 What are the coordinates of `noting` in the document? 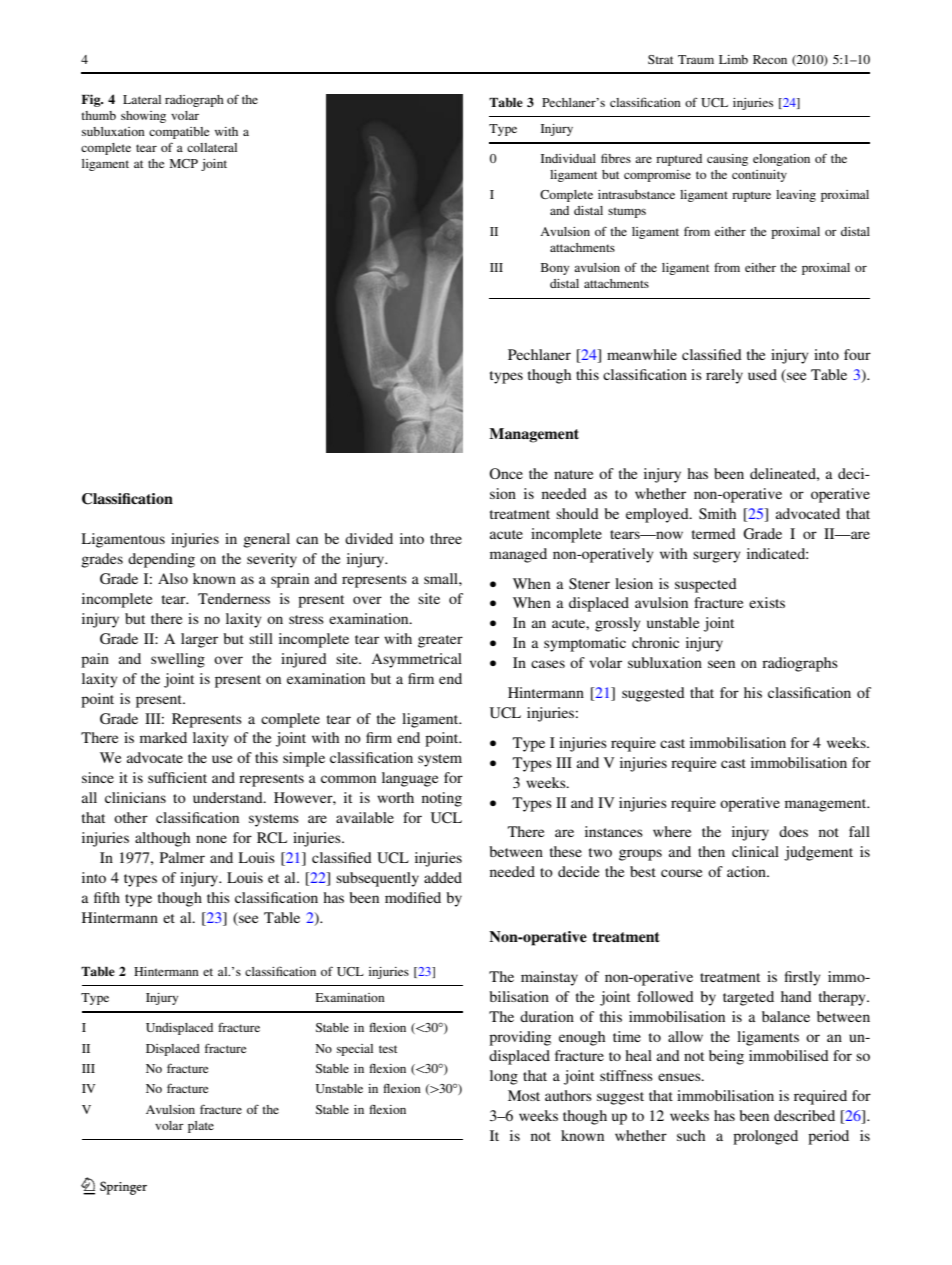 It's located at (442, 799).
